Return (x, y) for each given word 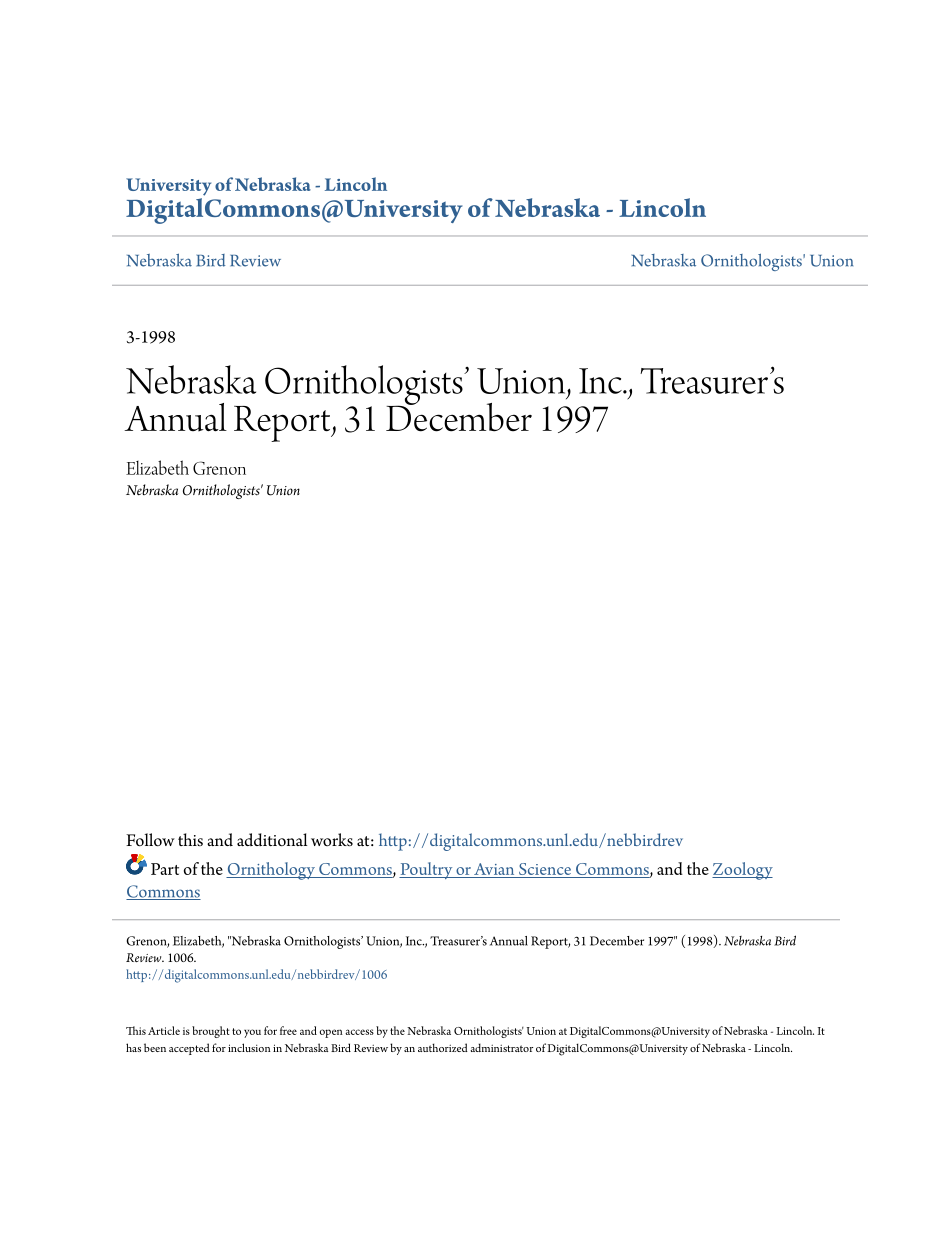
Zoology (742, 871)
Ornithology (271, 871)
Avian (494, 869)
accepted (189, 1049)
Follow (150, 840)
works (332, 840)
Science (544, 870)
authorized (443, 1047)
